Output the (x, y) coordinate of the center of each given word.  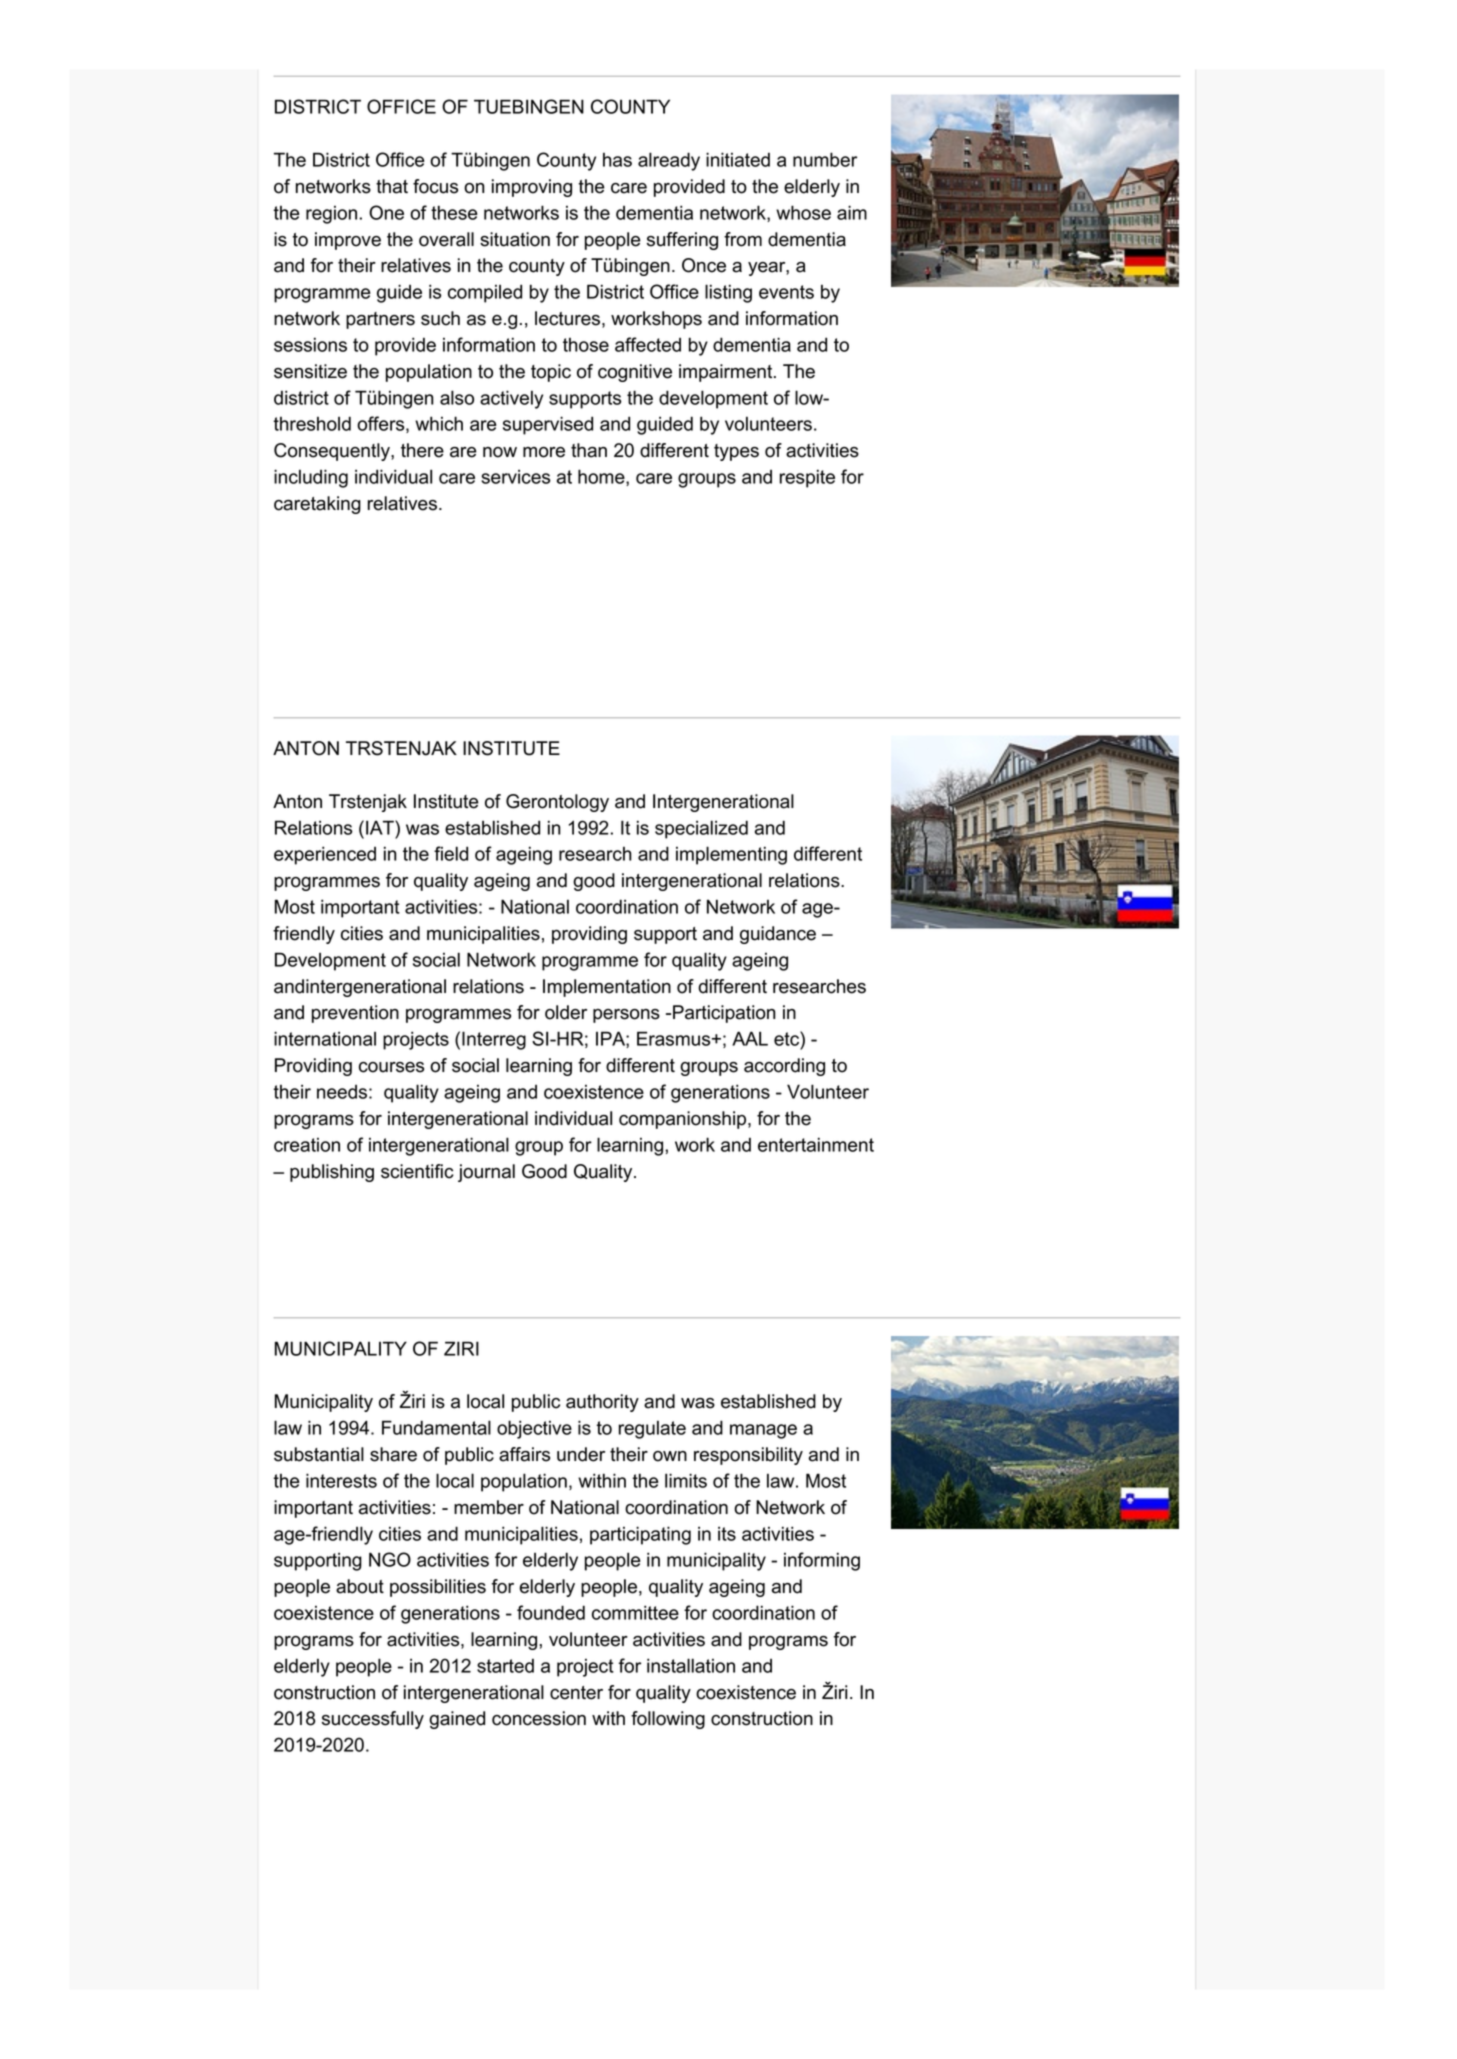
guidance (778, 935)
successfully (373, 1720)
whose (803, 212)
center (576, 1693)
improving (532, 188)
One (386, 212)
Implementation (607, 988)
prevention (355, 1014)
